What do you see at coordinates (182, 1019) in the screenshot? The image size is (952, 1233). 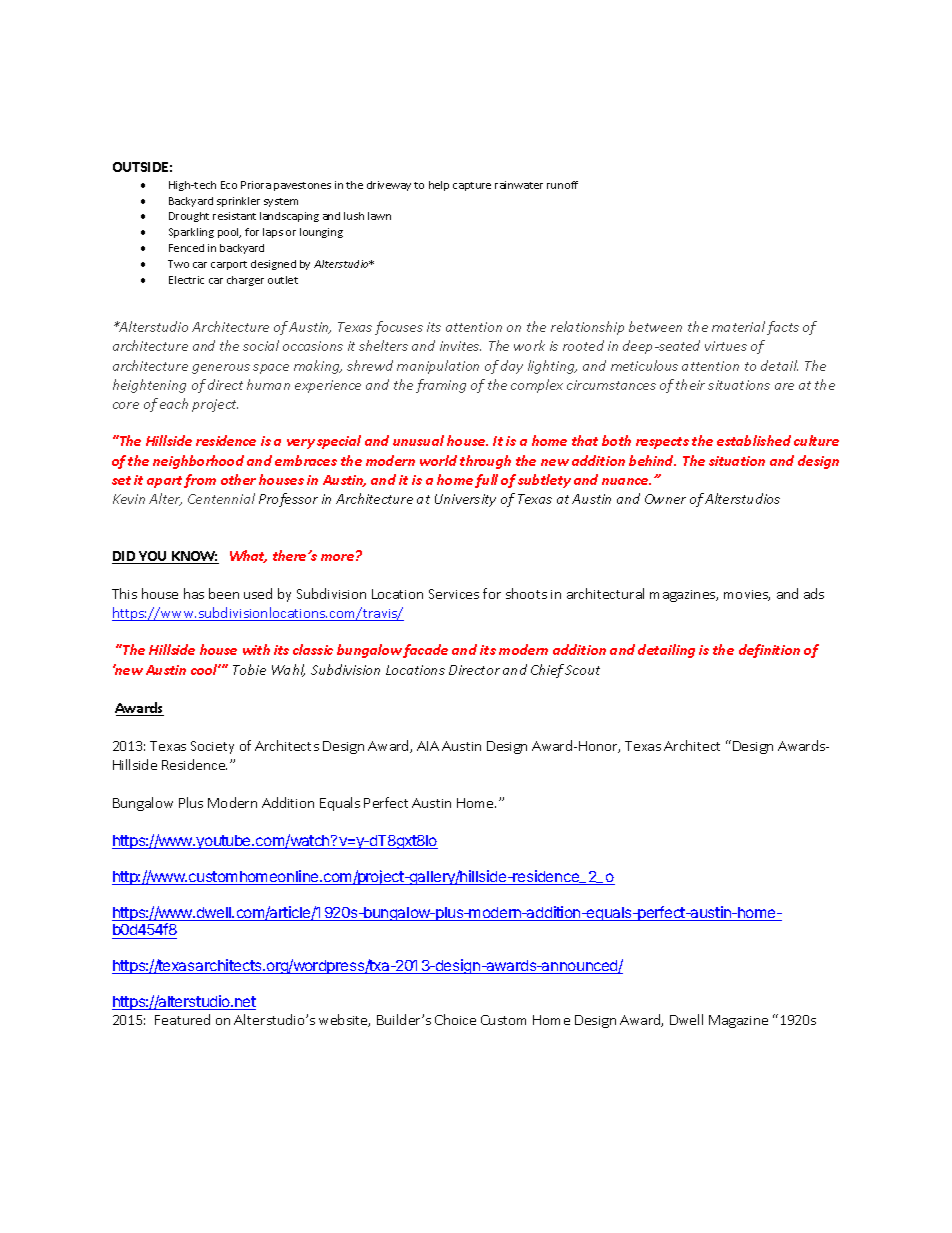 I see `Featured` at bounding box center [182, 1019].
